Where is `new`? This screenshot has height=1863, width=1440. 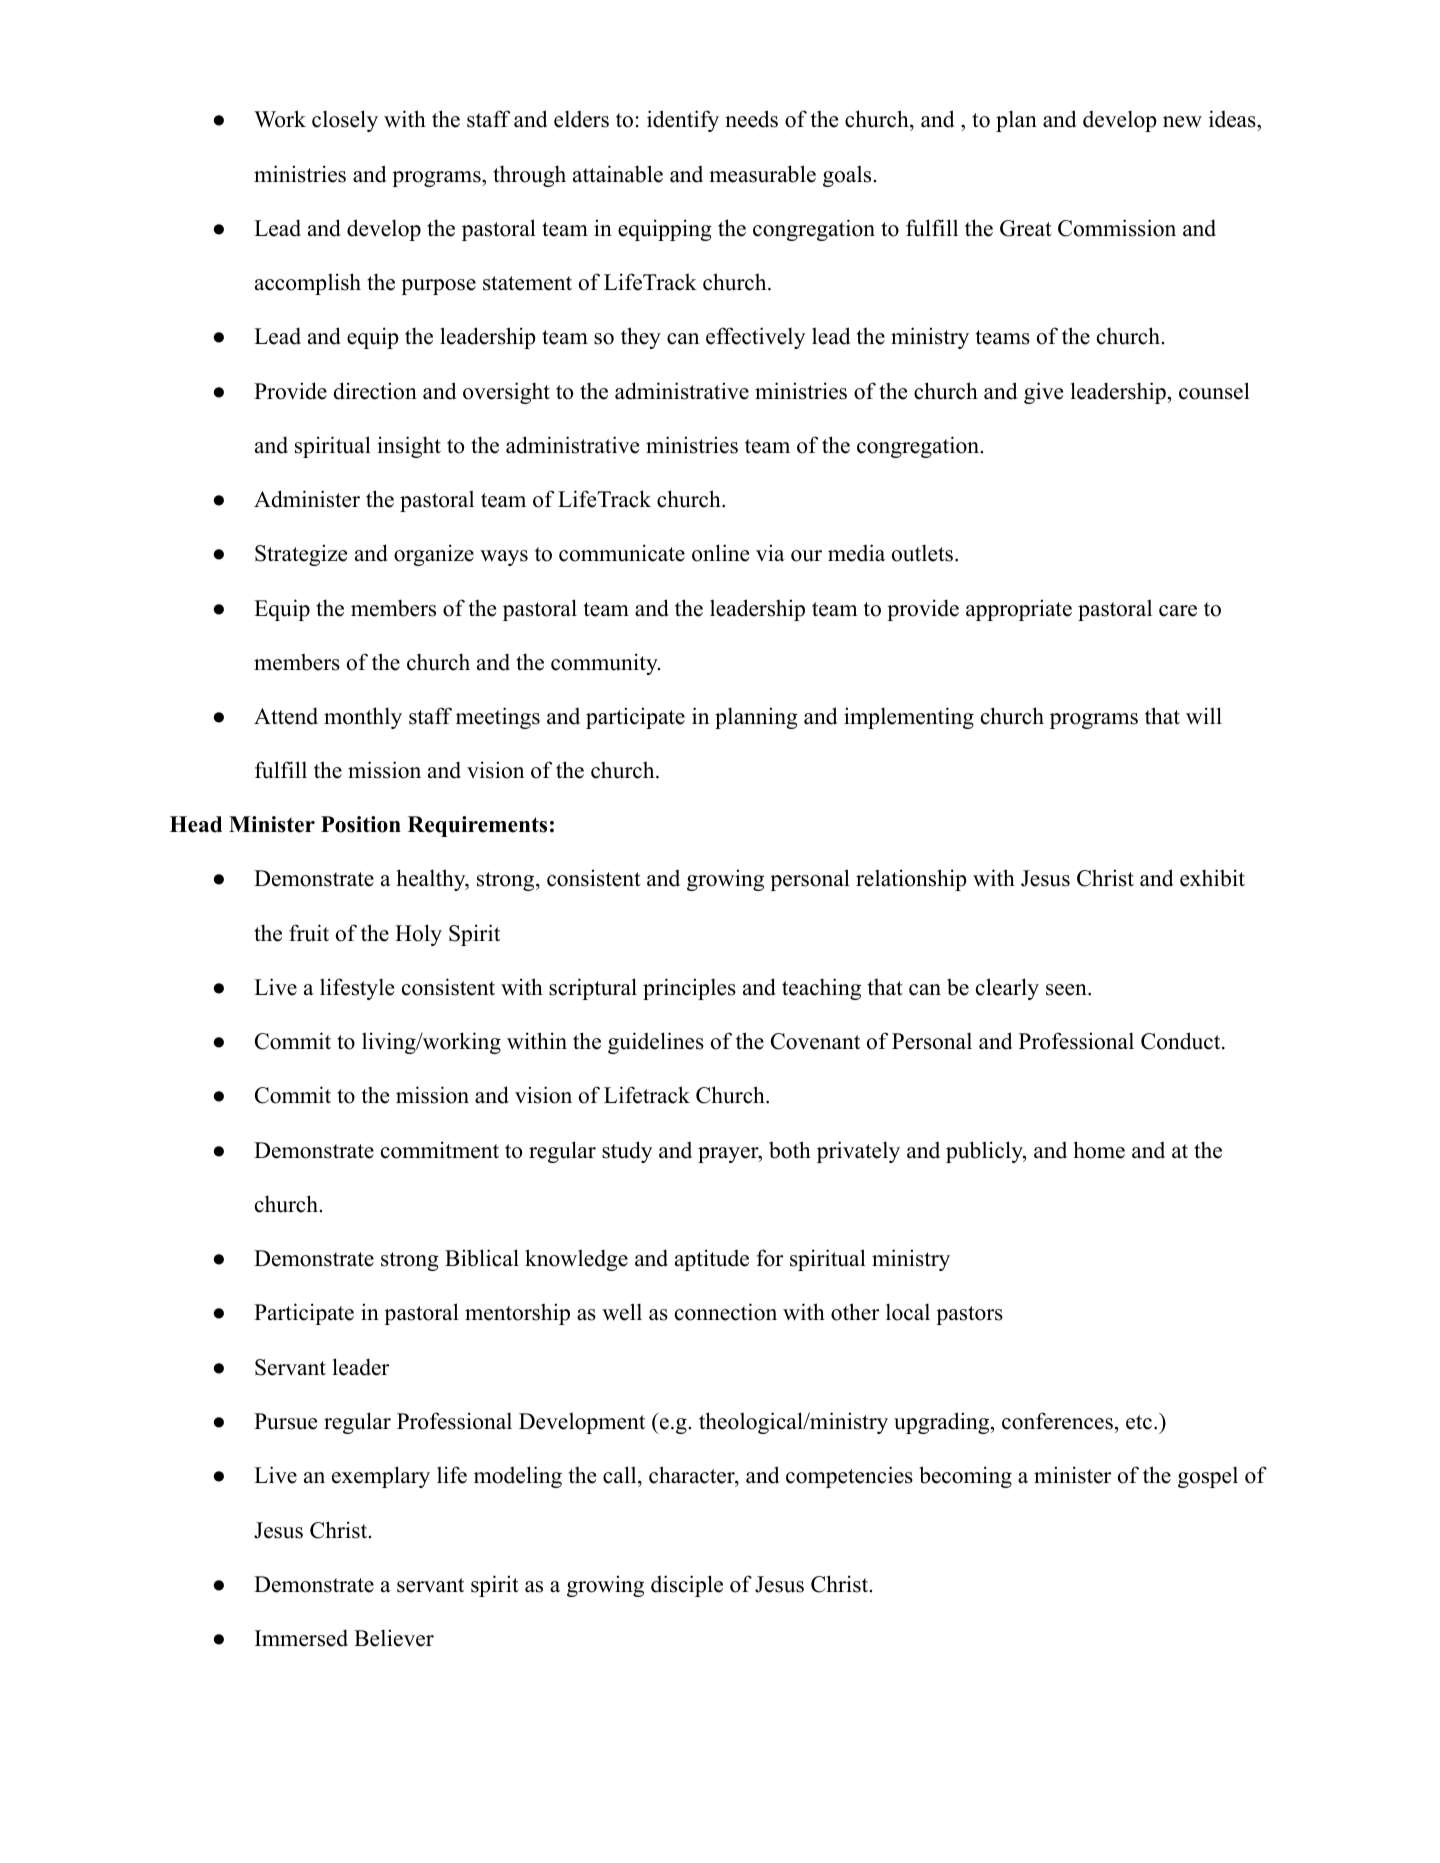
new is located at coordinates (1182, 122).
